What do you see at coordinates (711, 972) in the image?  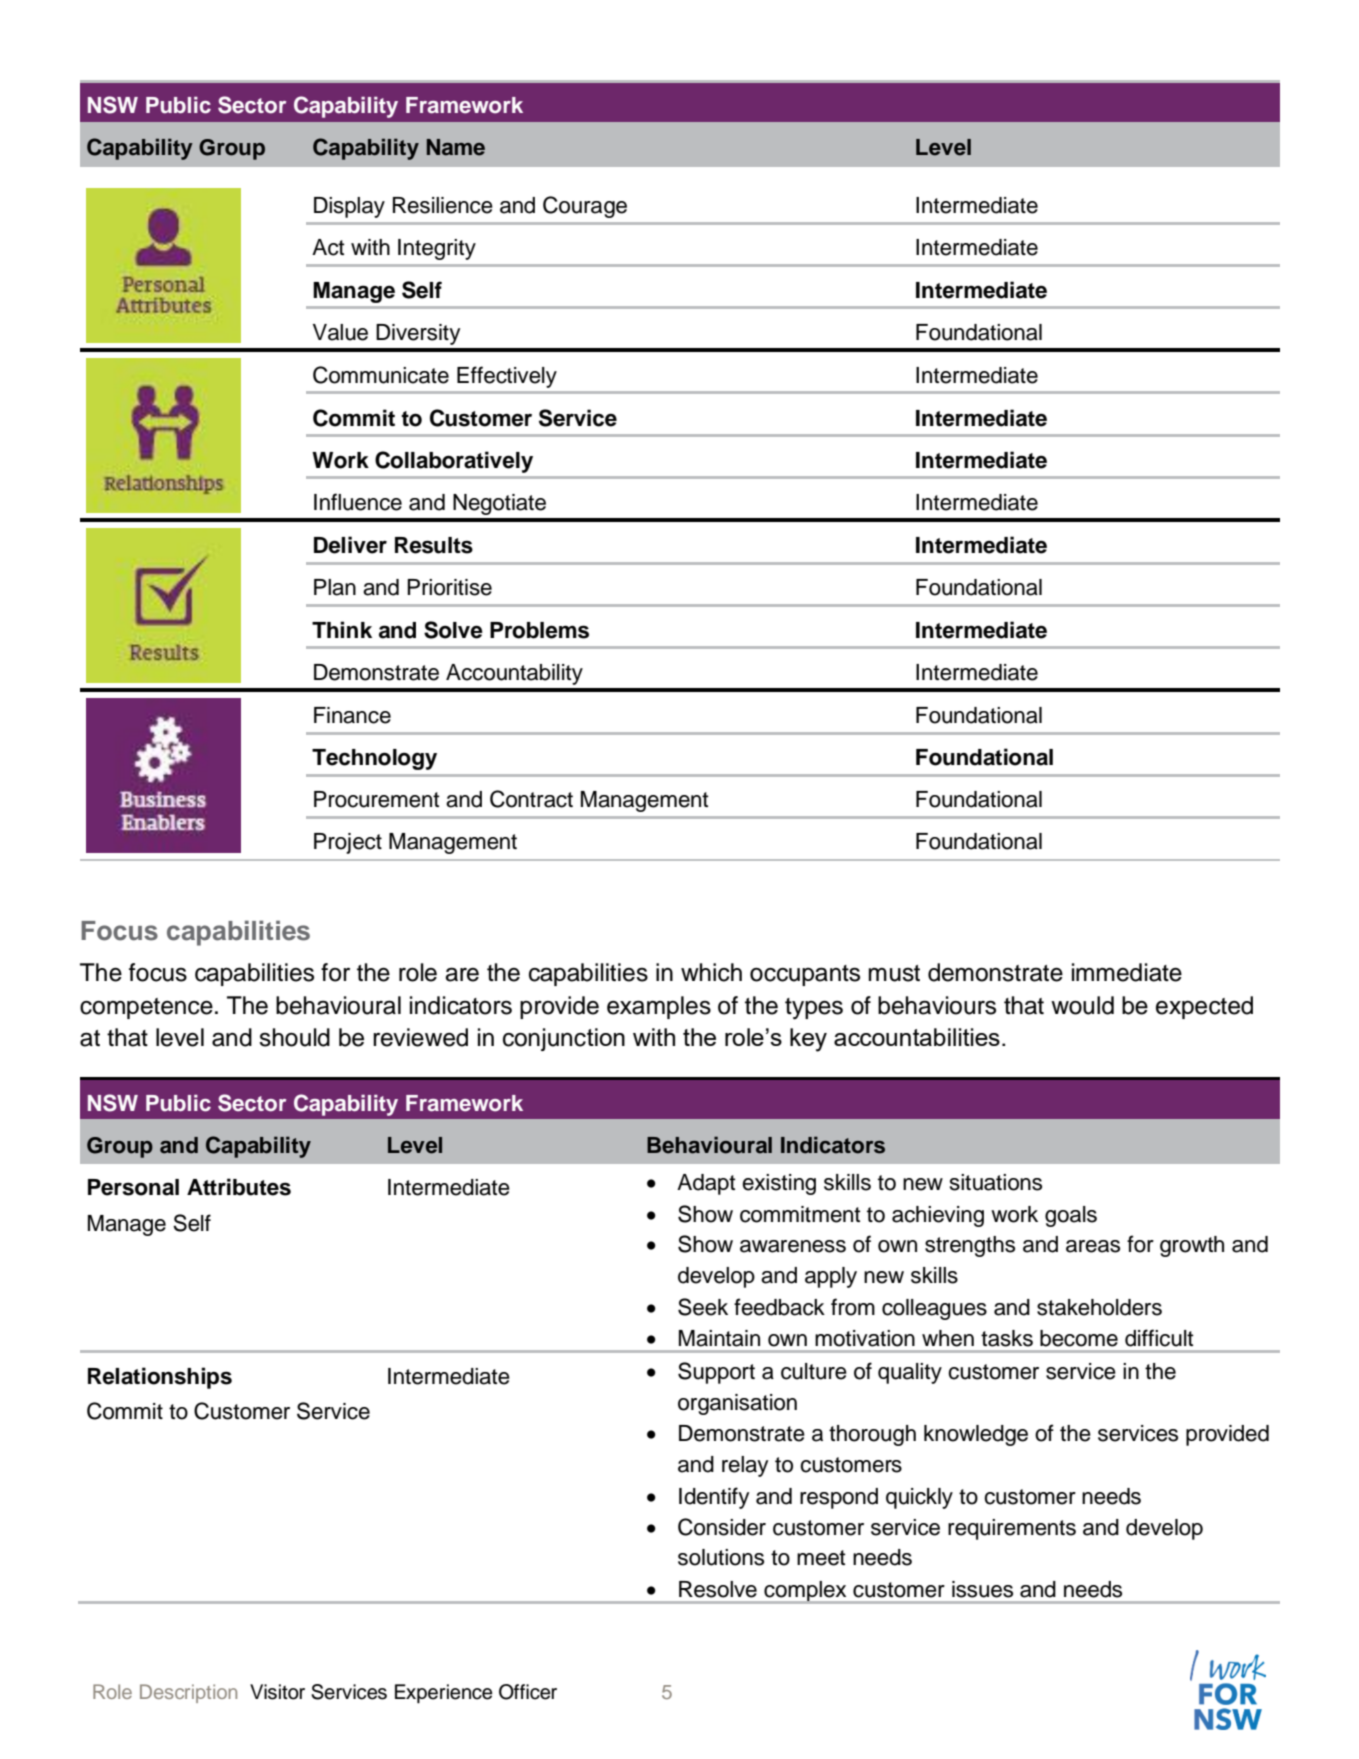 I see `which` at bounding box center [711, 972].
